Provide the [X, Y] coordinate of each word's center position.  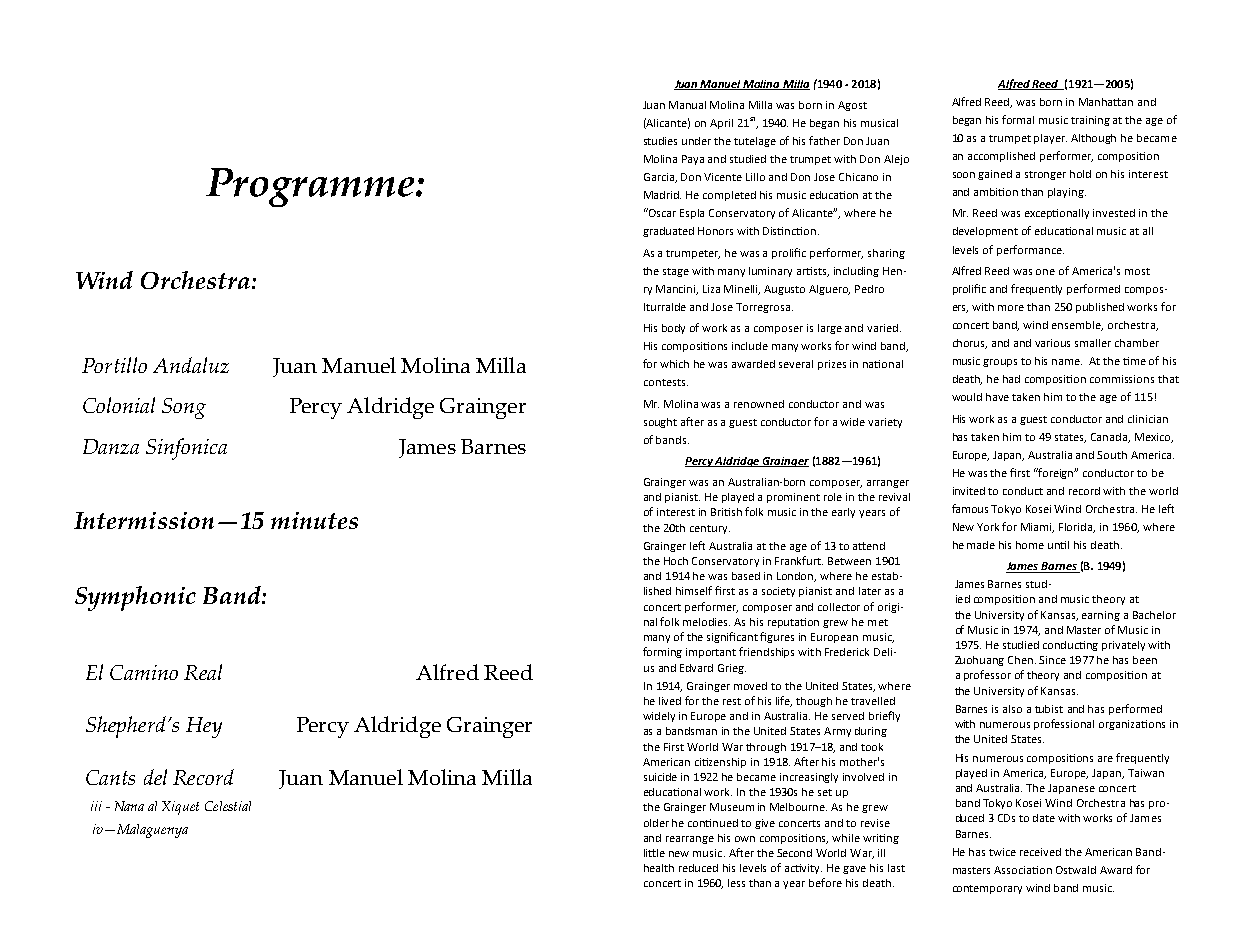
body [673, 329]
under [696, 141]
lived [670, 701]
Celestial [228, 806]
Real [203, 672]
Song [184, 408]
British [726, 512]
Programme [311, 187]
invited [969, 491]
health [659, 868]
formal [1018, 119]
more [1011, 308]
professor [987, 675]
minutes [314, 520]
